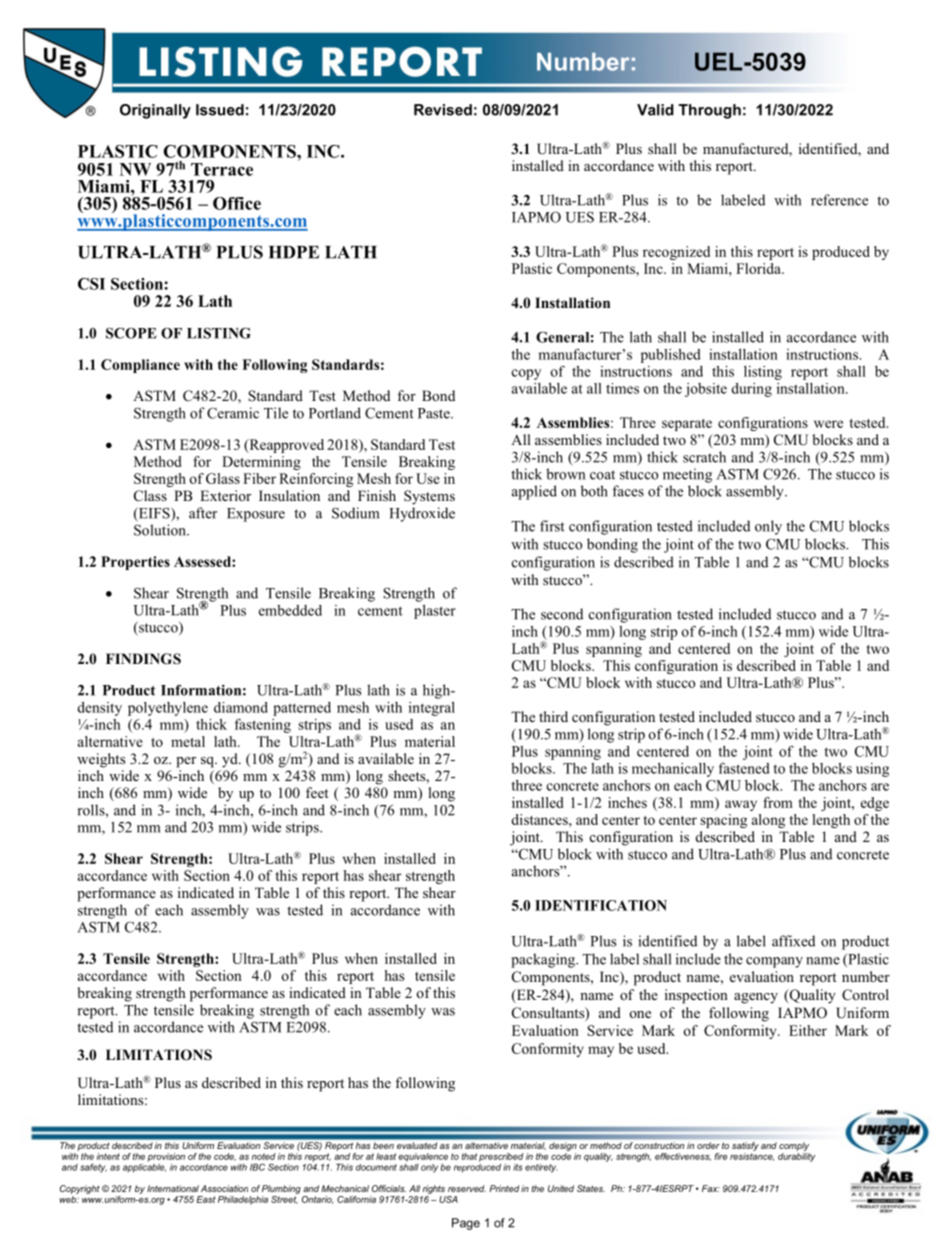 The height and width of the image is (1233, 952). Describe the element at coordinates (710, 111) in the image. I see `Through` at that location.
